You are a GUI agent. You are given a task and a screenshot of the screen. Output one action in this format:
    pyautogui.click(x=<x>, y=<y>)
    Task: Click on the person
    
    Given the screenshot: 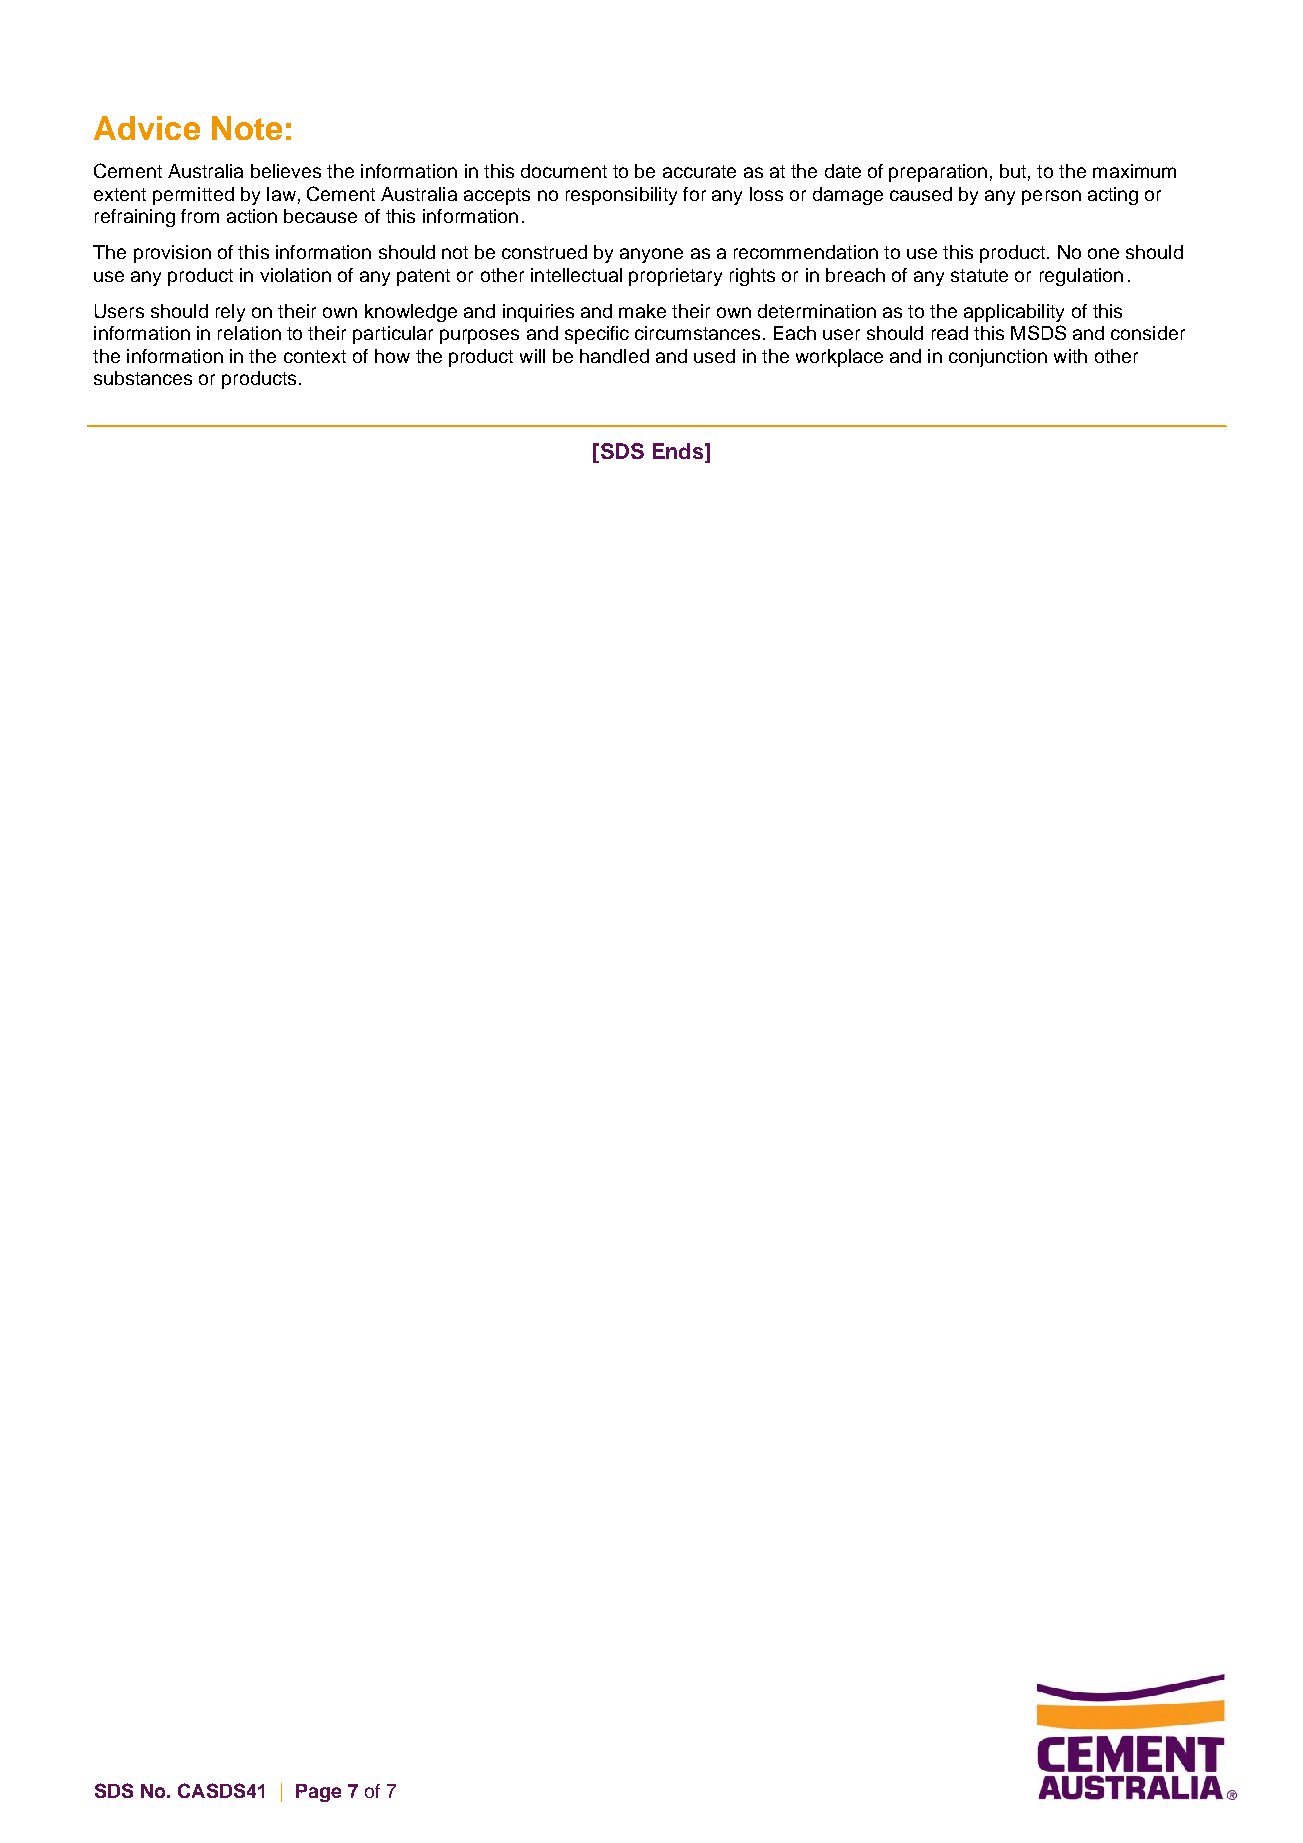 What is the action you would take?
    pyautogui.click(x=1051, y=197)
